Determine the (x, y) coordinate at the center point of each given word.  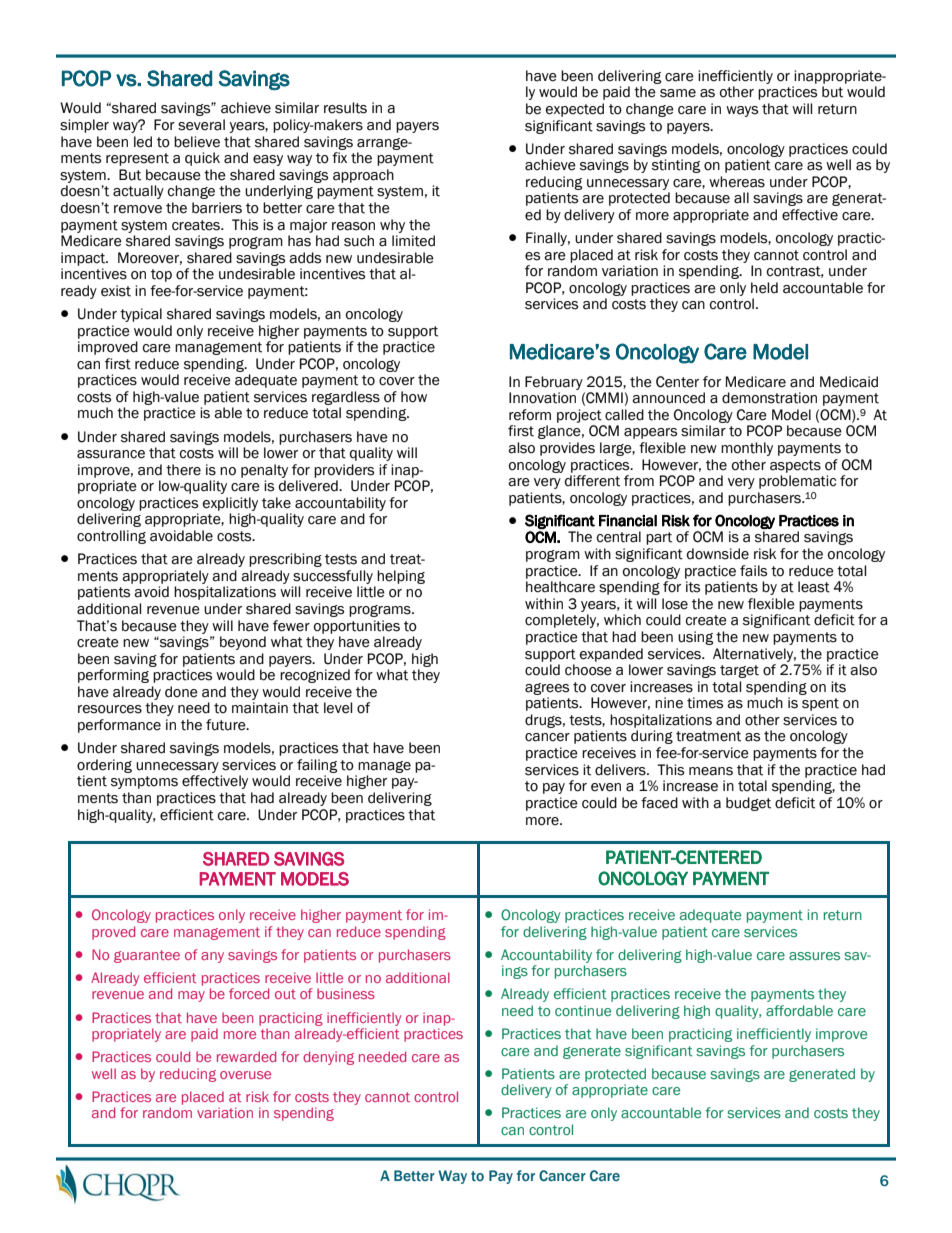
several (201, 125)
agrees (547, 689)
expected (575, 110)
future (227, 725)
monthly (747, 449)
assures (814, 956)
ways (742, 111)
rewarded (246, 1056)
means (711, 771)
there (183, 470)
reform (530, 415)
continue (583, 1010)
